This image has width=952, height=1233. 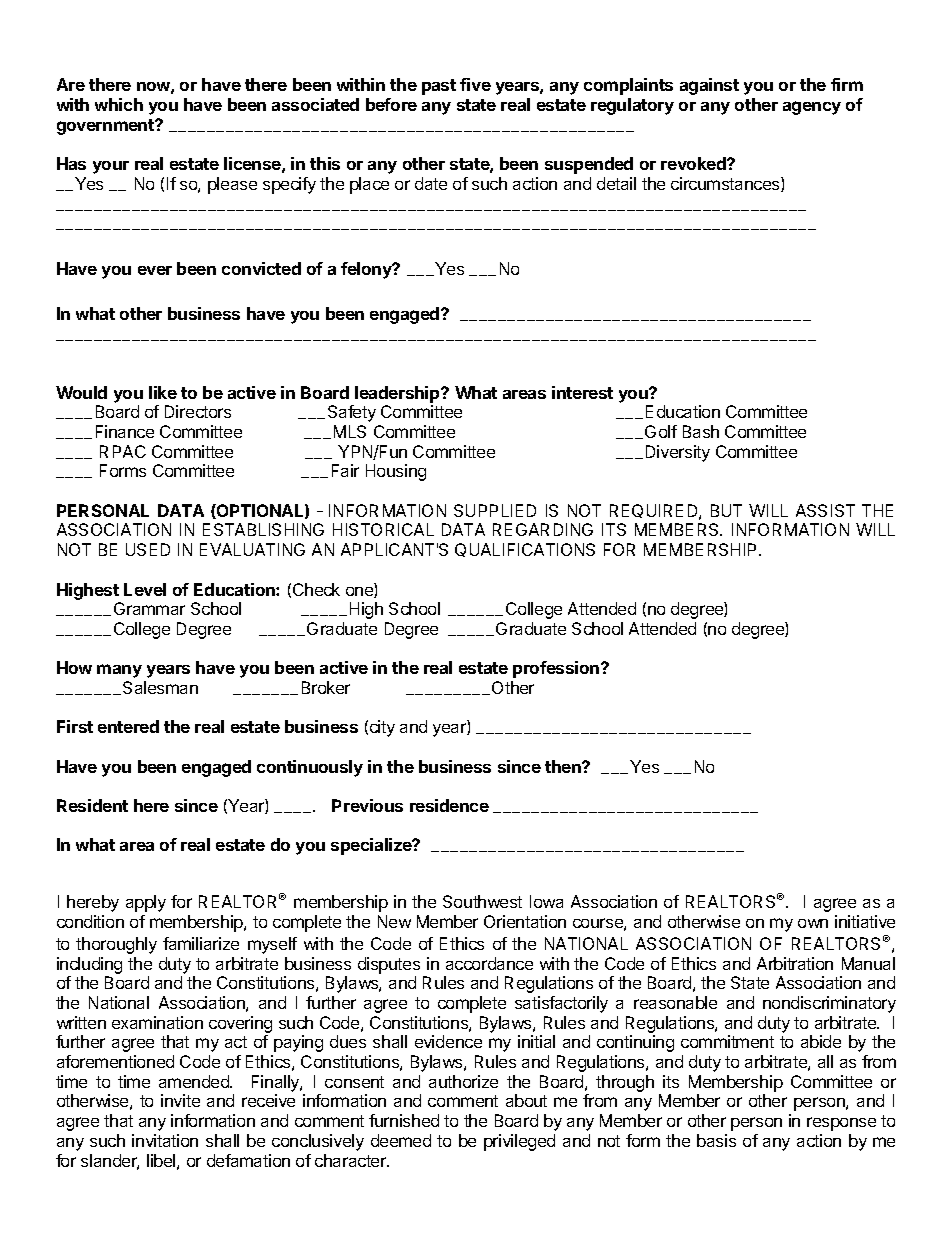 I want to click on agency, so click(x=812, y=108).
